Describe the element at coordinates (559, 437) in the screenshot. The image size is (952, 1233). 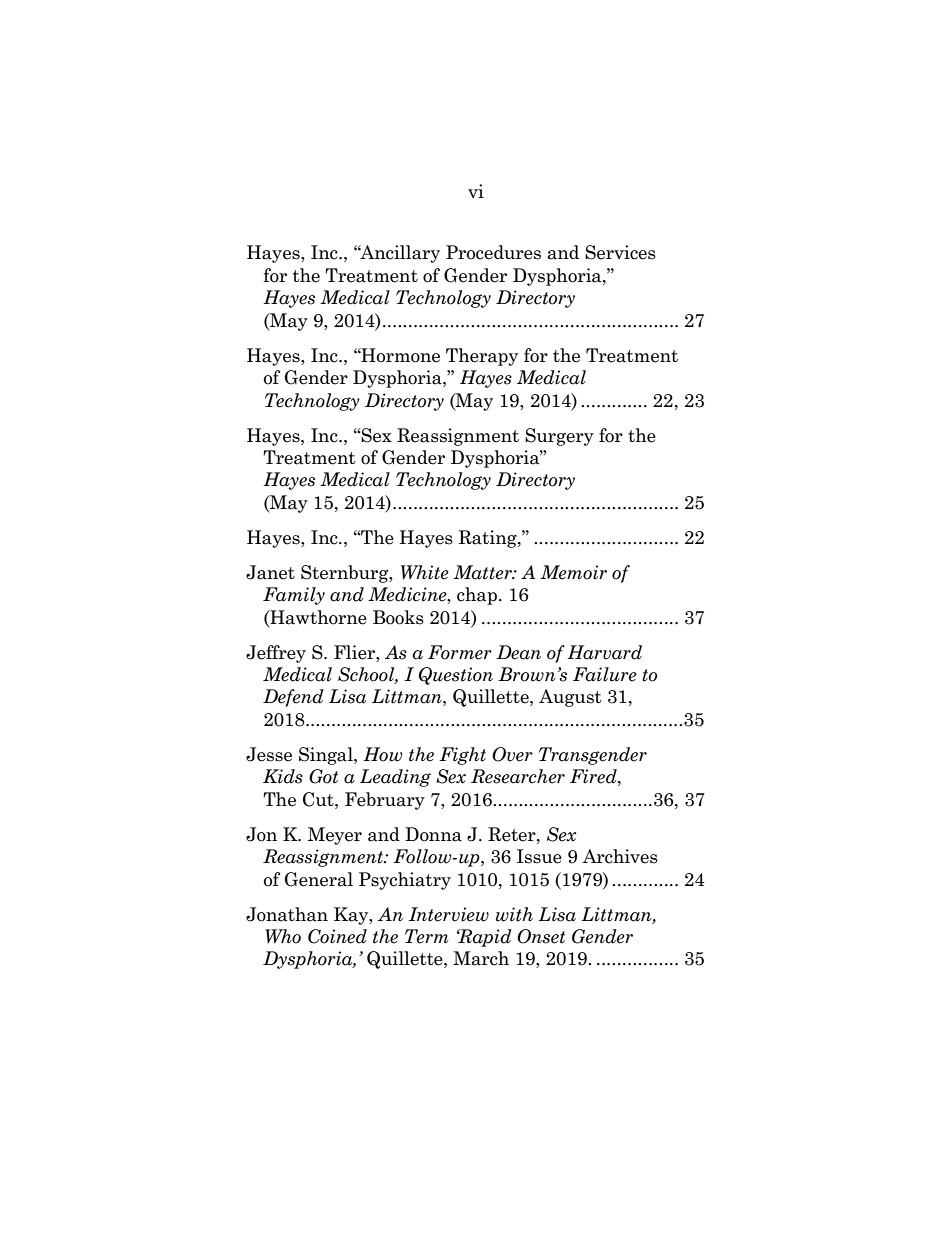
I see `Surgery` at that location.
